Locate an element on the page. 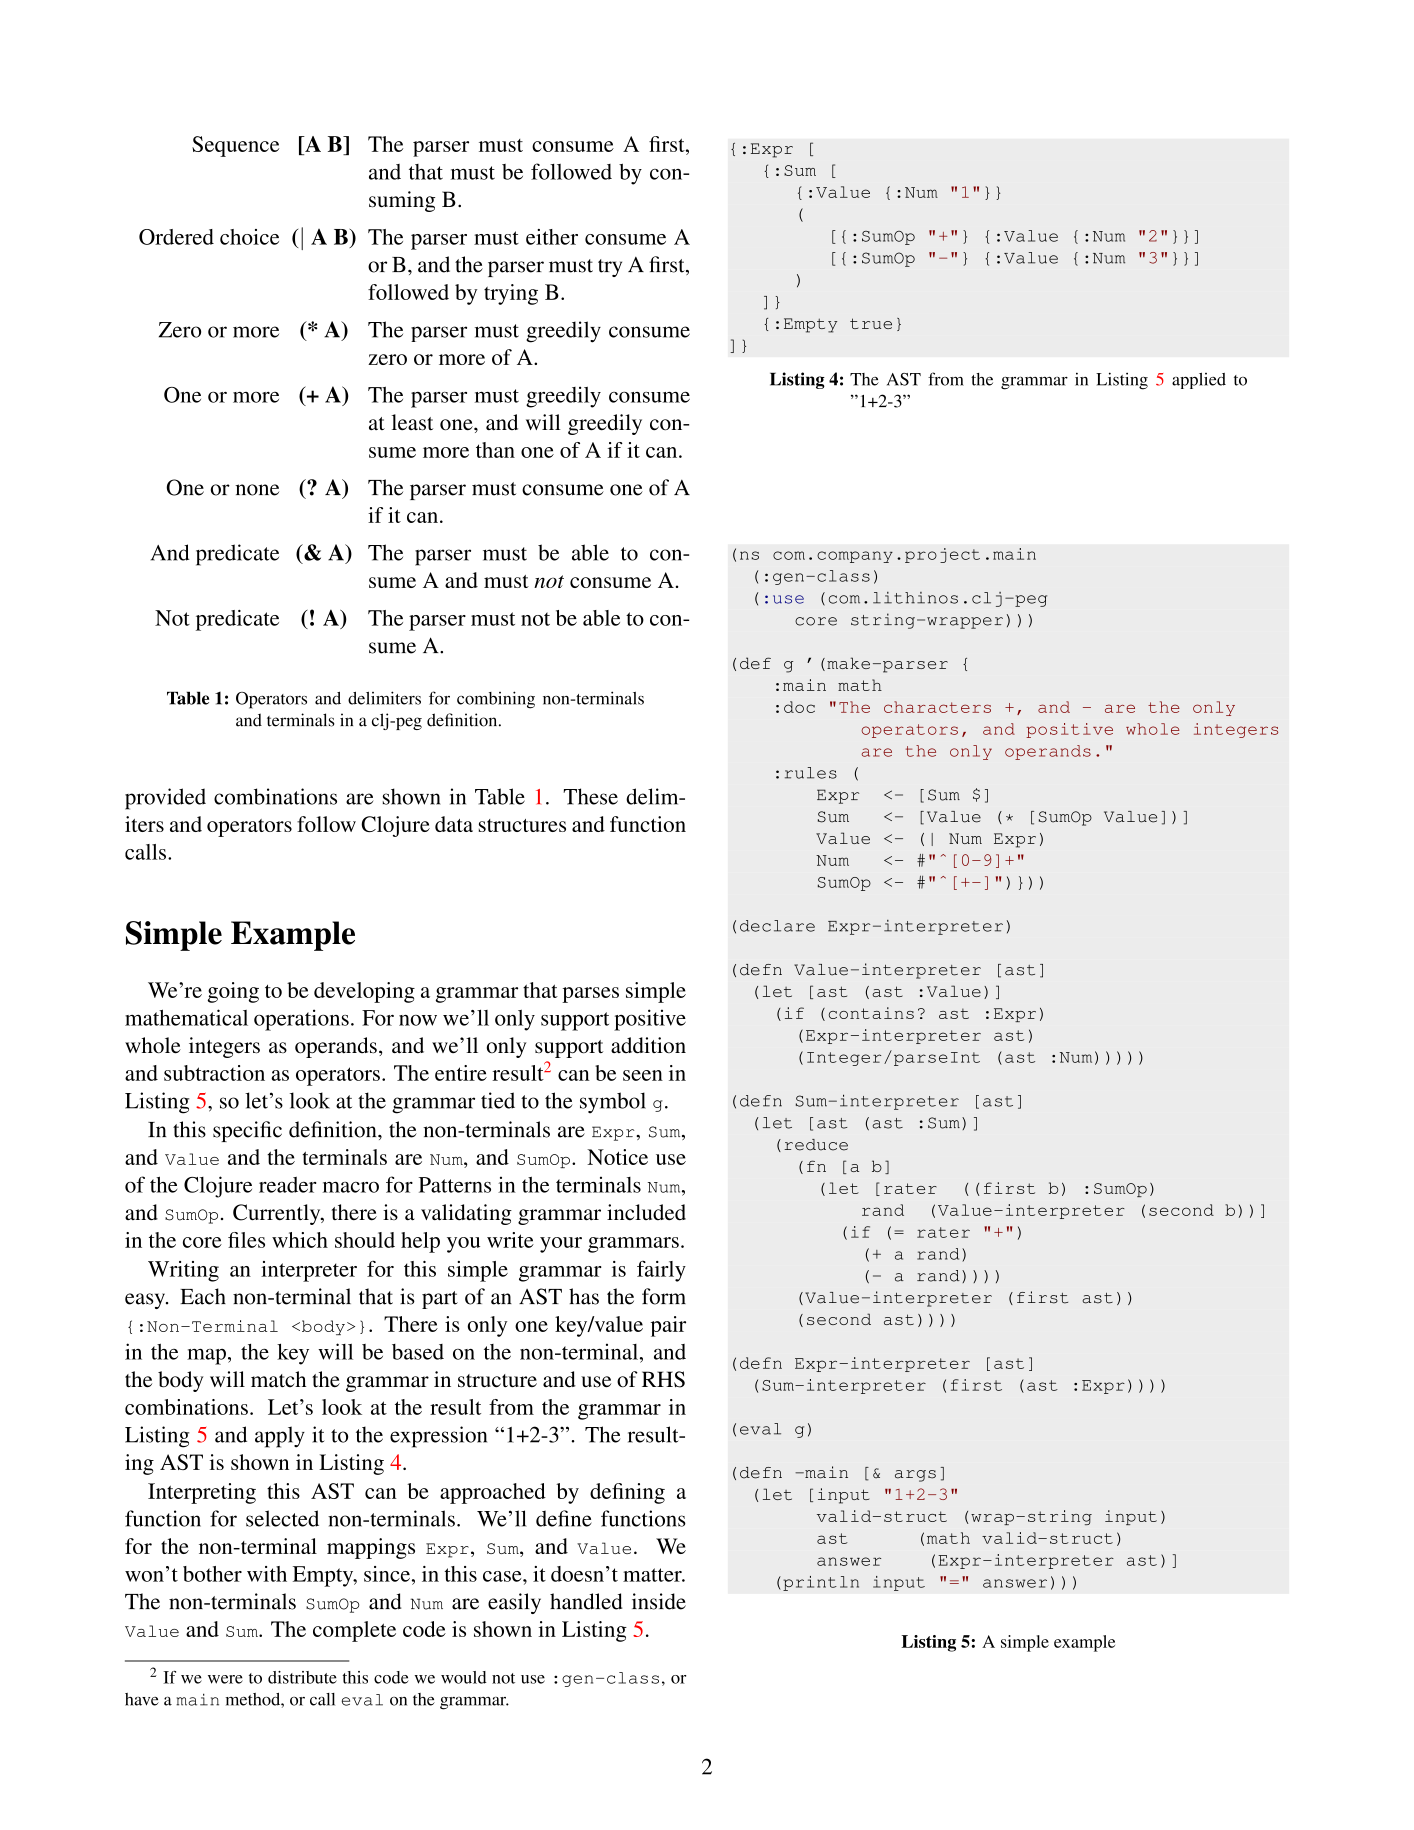 This image has height=1830, width=1414. Each is located at coordinates (203, 1296).
